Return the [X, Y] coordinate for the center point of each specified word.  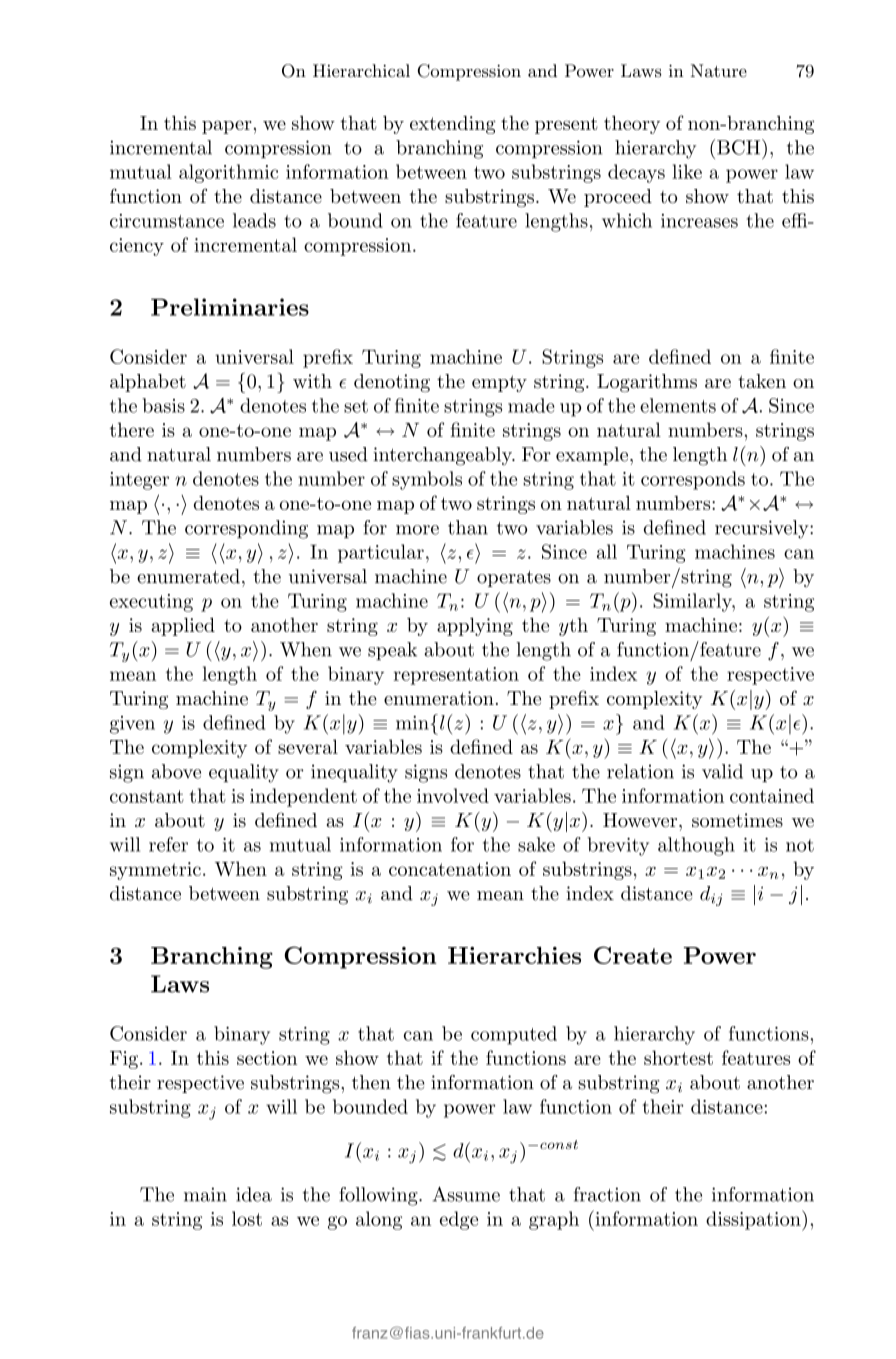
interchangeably [443, 456]
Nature [719, 70]
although [696, 846]
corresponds [693, 480]
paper [227, 127]
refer [168, 844]
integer [139, 481]
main [205, 1194]
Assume [466, 1194]
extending [453, 125]
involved [453, 795]
